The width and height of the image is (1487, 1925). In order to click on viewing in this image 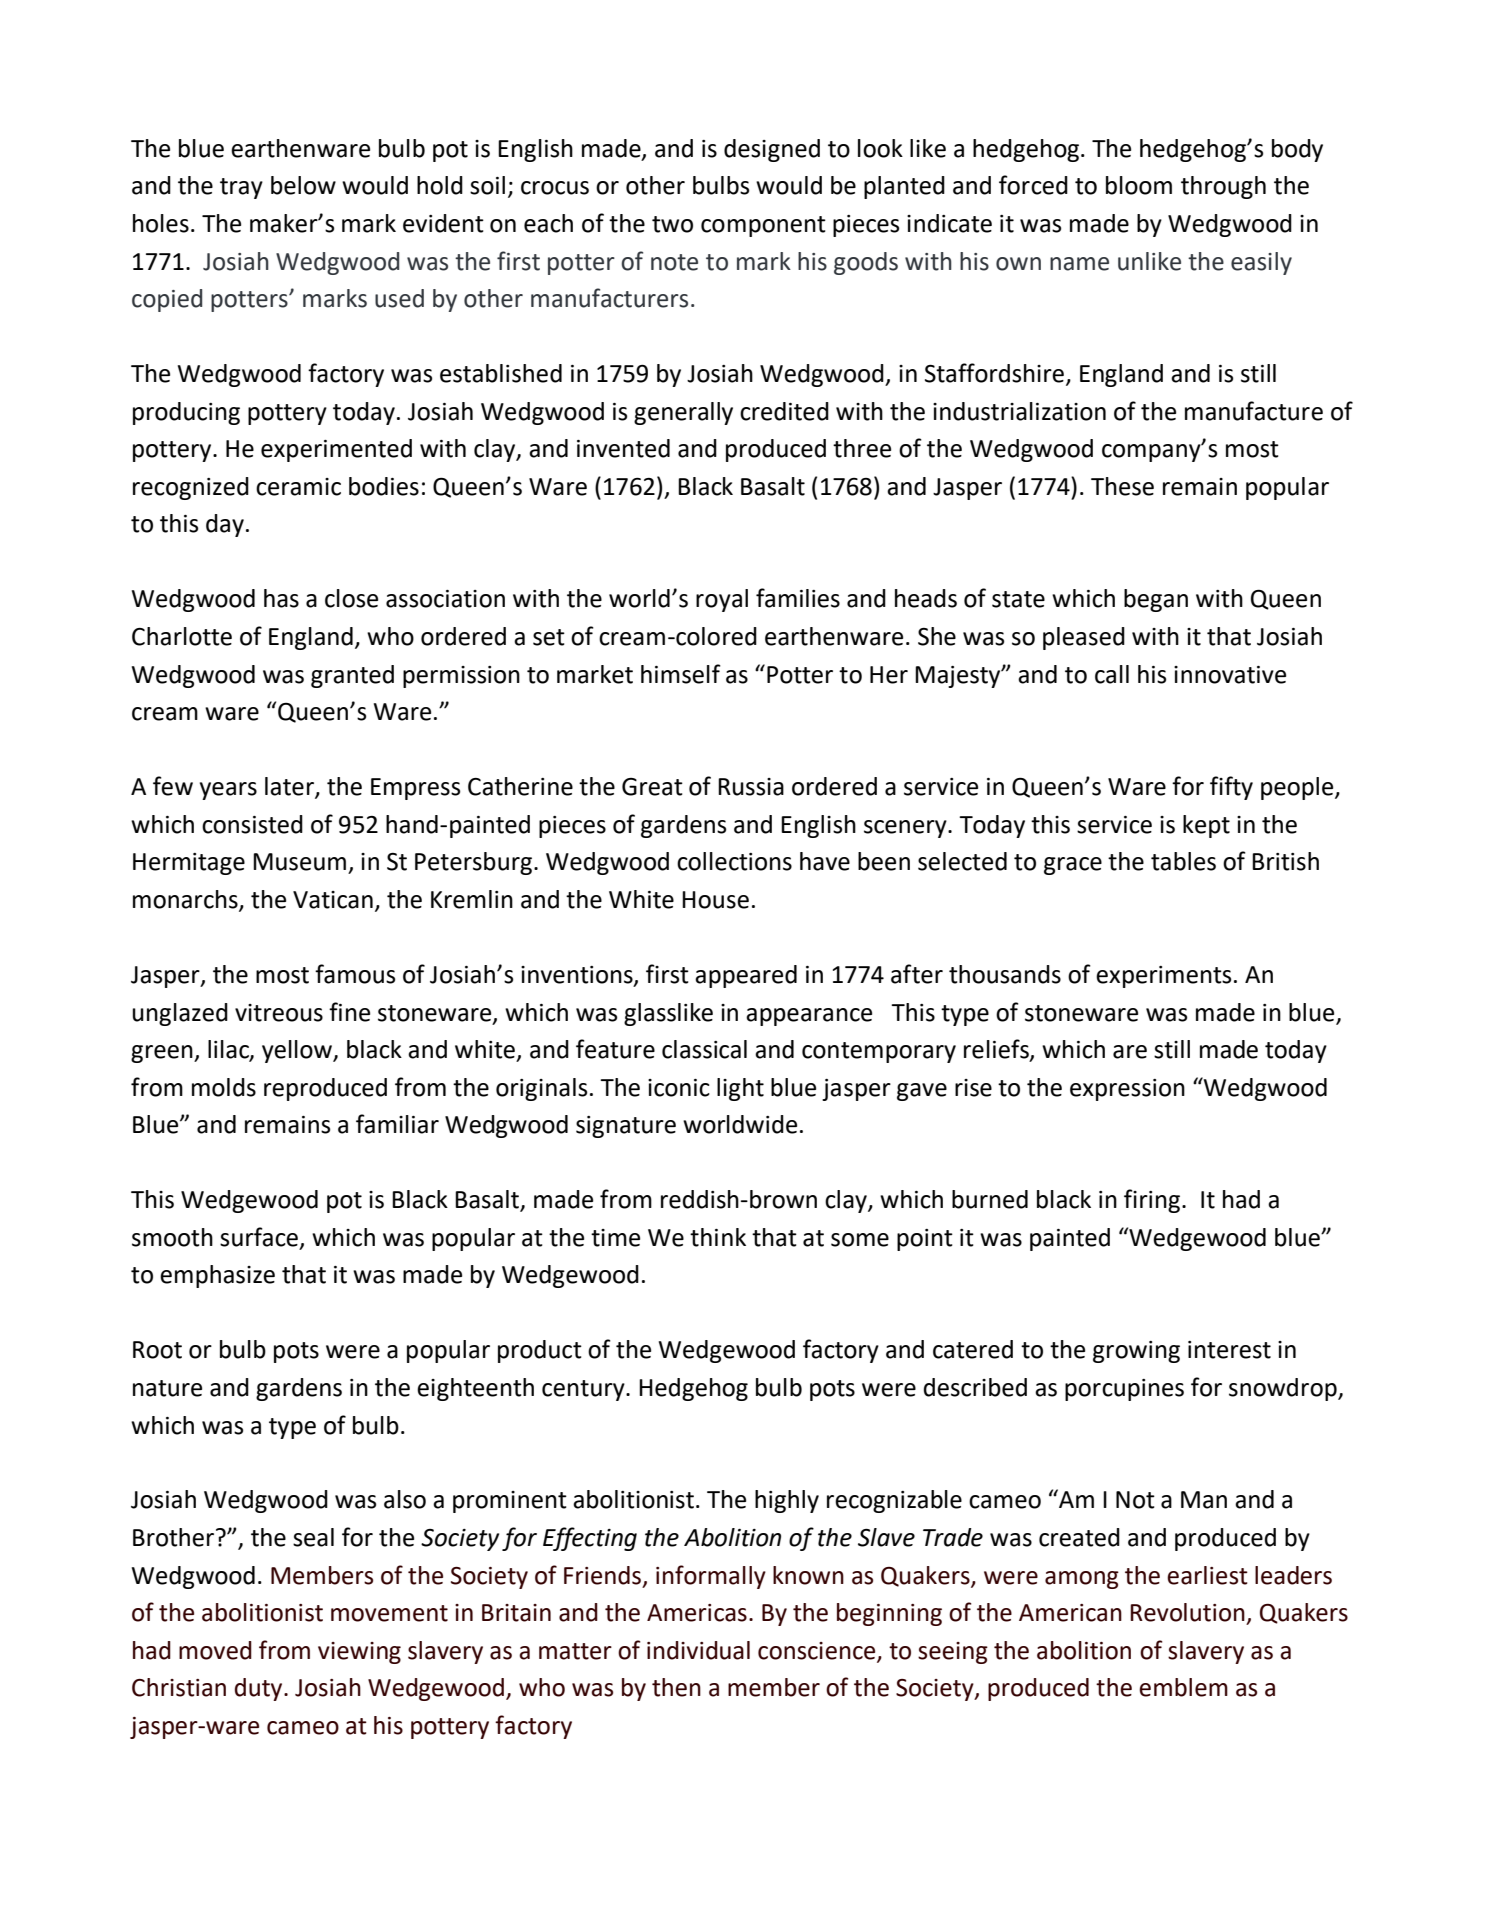, I will do `click(359, 1653)`.
